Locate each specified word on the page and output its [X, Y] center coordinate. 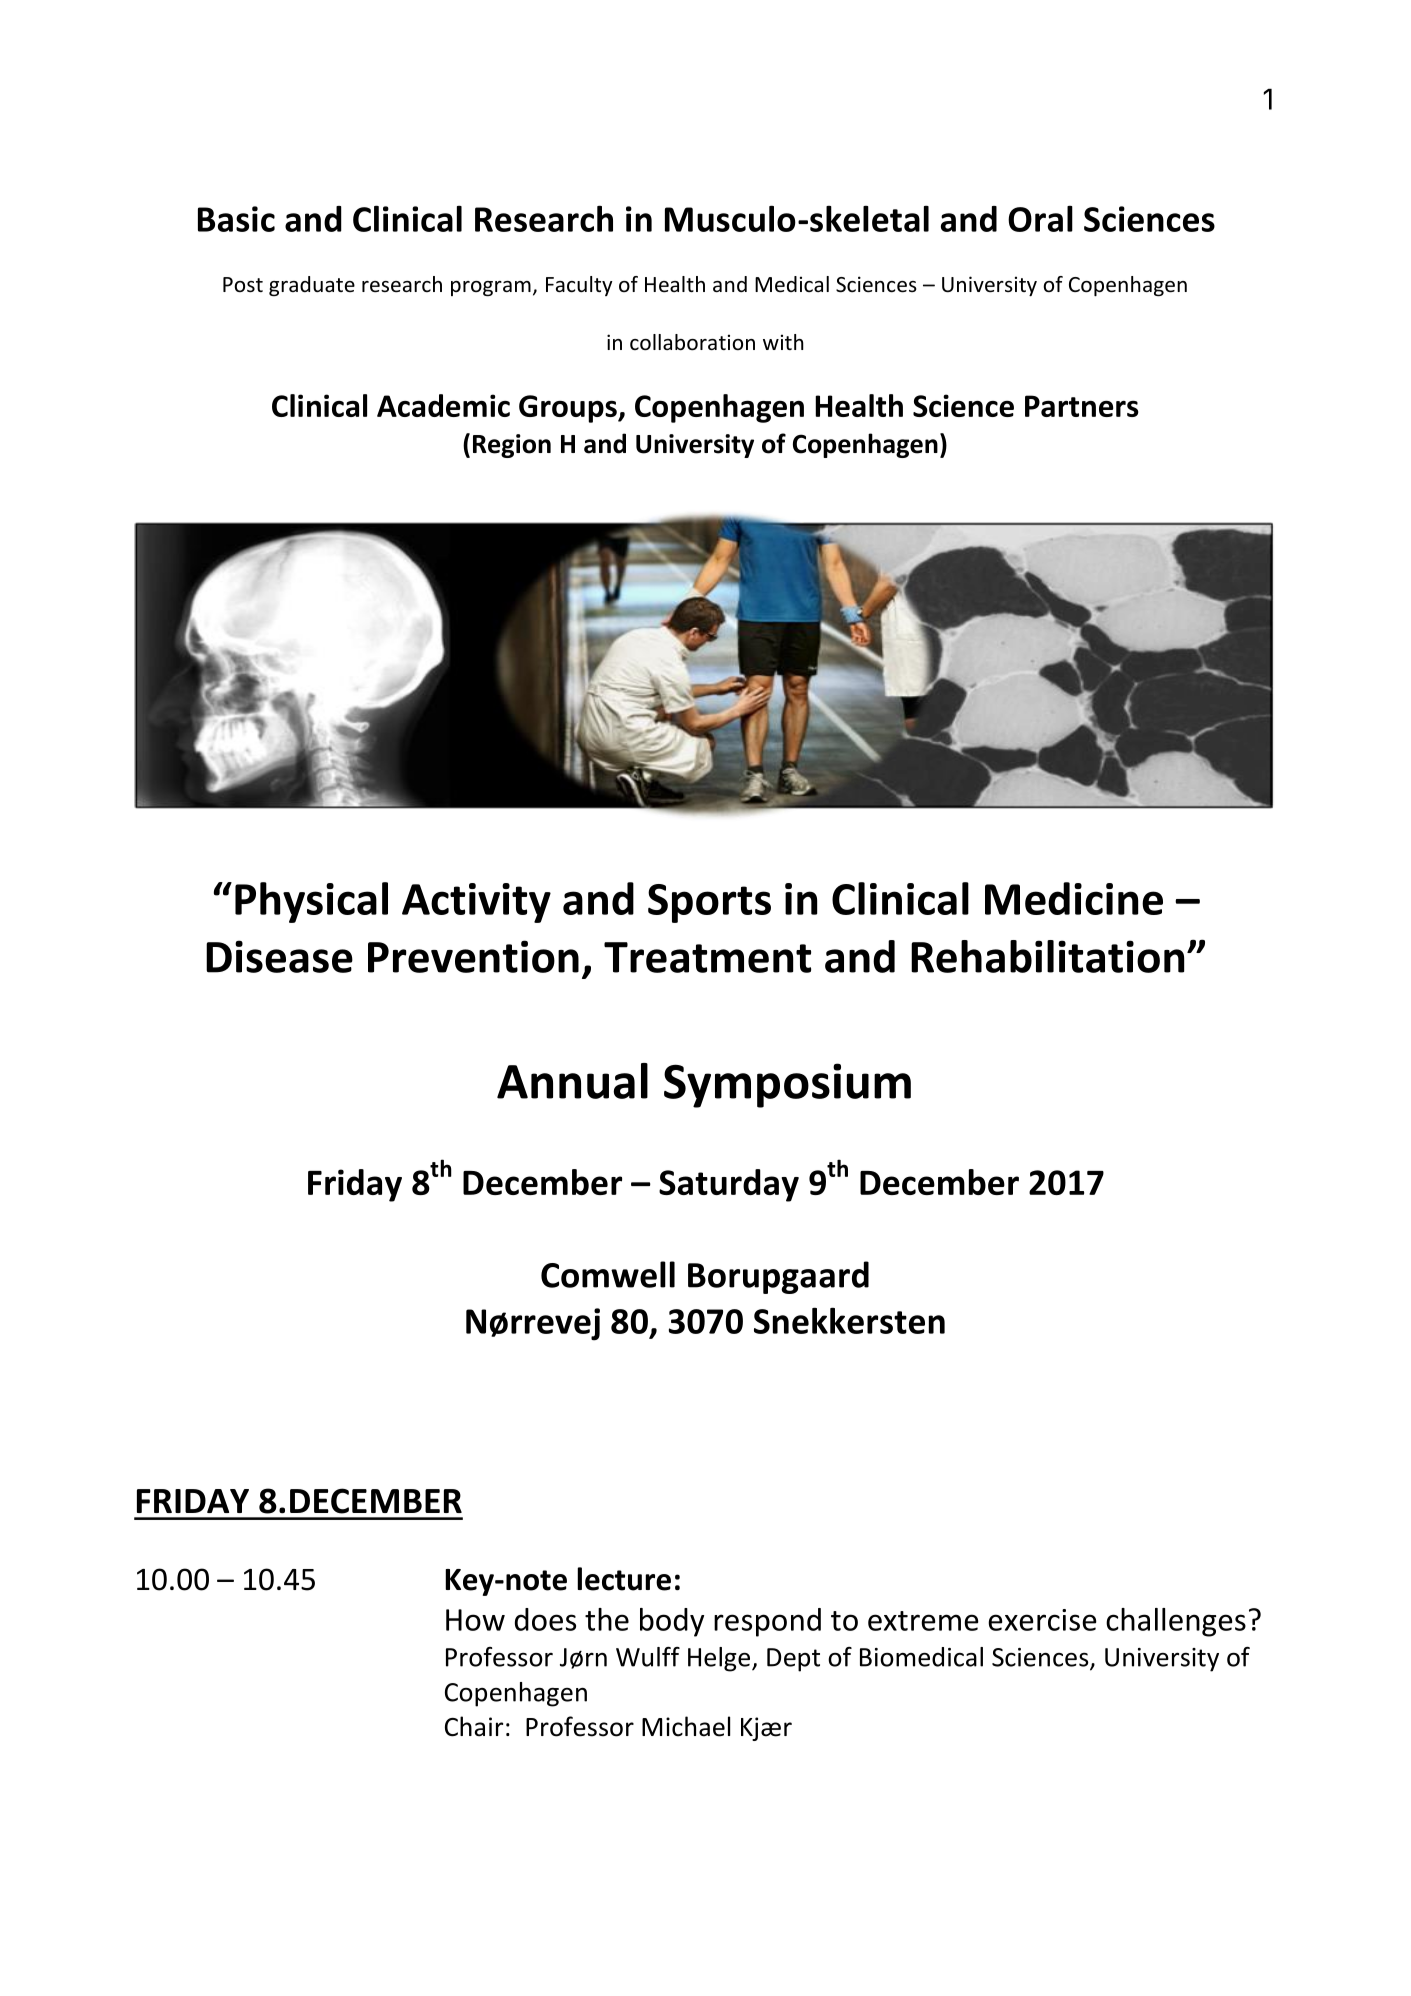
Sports [709, 903]
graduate [312, 286]
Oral [1040, 218]
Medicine [1074, 898]
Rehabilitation [1047, 956]
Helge [719, 1659]
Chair [474, 1726]
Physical [311, 902]
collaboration [692, 342]
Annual [572, 1081]
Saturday [729, 1185]
